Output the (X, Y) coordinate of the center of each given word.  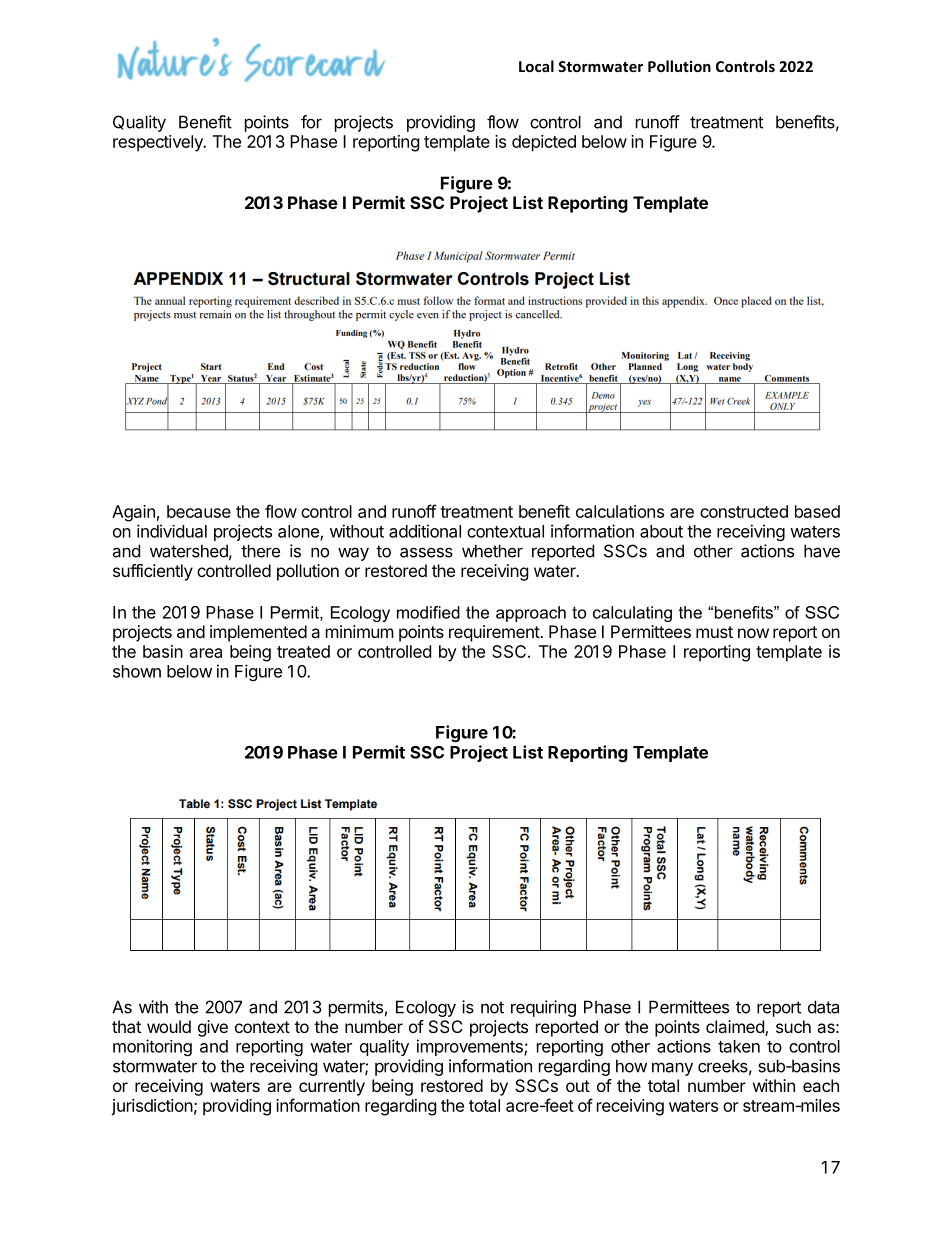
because (199, 511)
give (213, 1028)
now (753, 633)
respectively (159, 143)
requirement (495, 633)
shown (137, 671)
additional (425, 531)
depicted (544, 143)
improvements (471, 1047)
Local (536, 66)
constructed (744, 511)
